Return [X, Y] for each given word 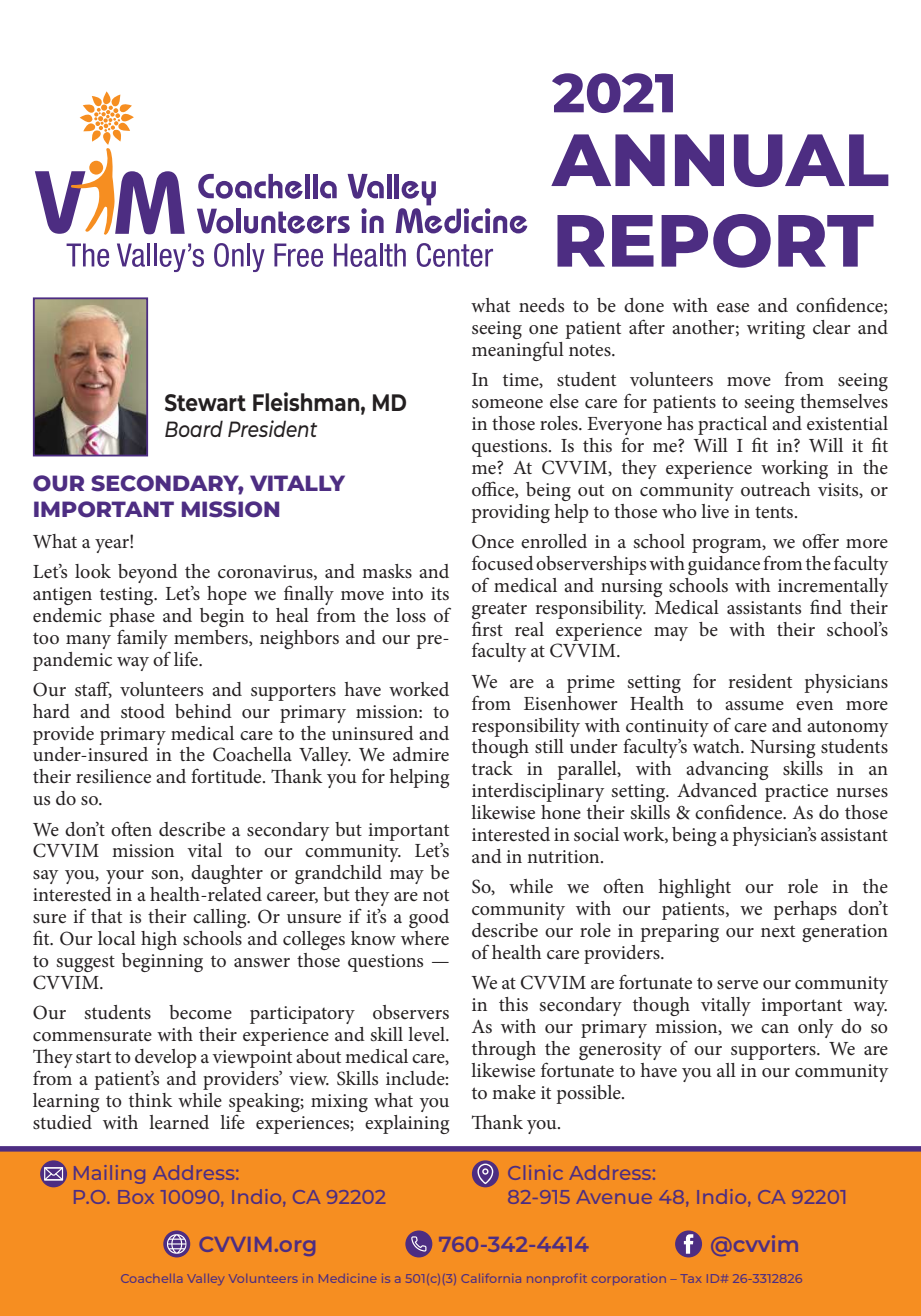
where [425, 938]
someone [507, 404]
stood [143, 711]
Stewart [205, 403]
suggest [86, 963]
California [491, 1278]
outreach [775, 489]
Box [136, 1197]
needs [541, 305]
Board [194, 428]
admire [421, 754]
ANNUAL [720, 160]
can [775, 1028]
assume [754, 706]
